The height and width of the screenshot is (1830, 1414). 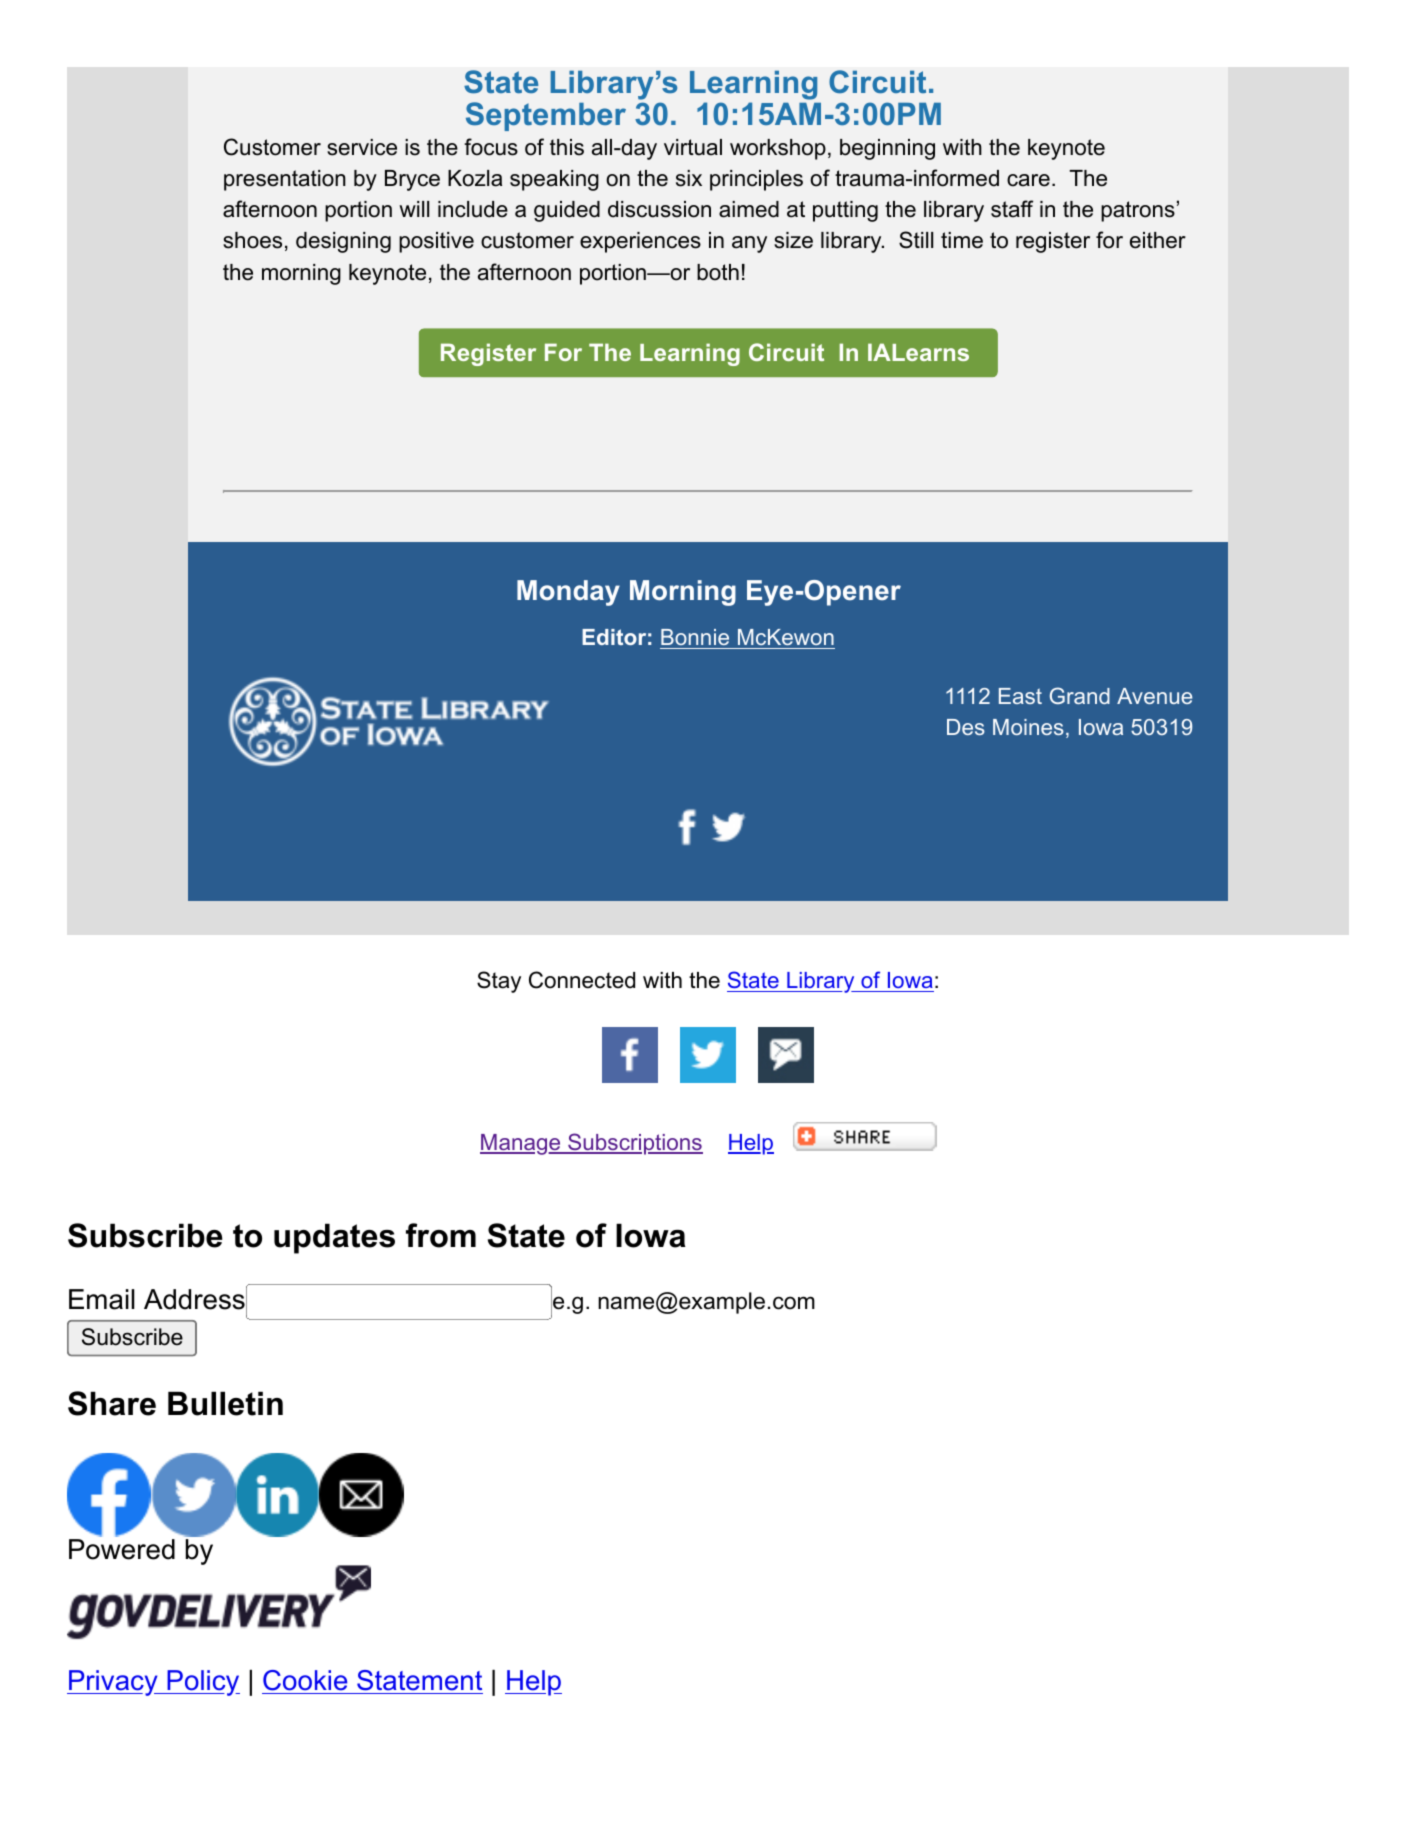 I want to click on Cookie, so click(x=306, y=1682).
